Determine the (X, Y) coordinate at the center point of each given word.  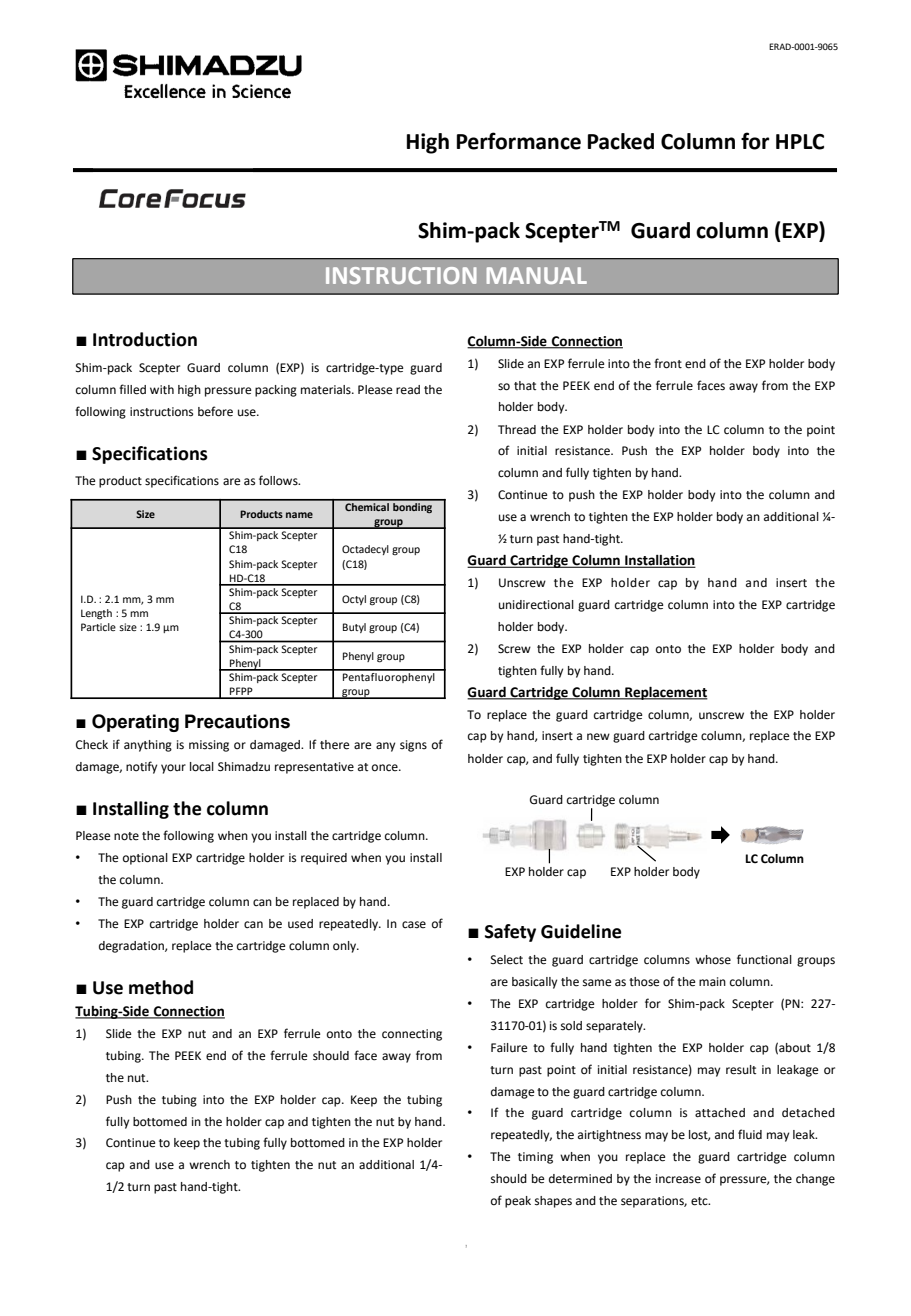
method (161, 987)
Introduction (145, 339)
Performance (519, 141)
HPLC (800, 142)
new (598, 736)
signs (413, 746)
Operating (135, 723)
